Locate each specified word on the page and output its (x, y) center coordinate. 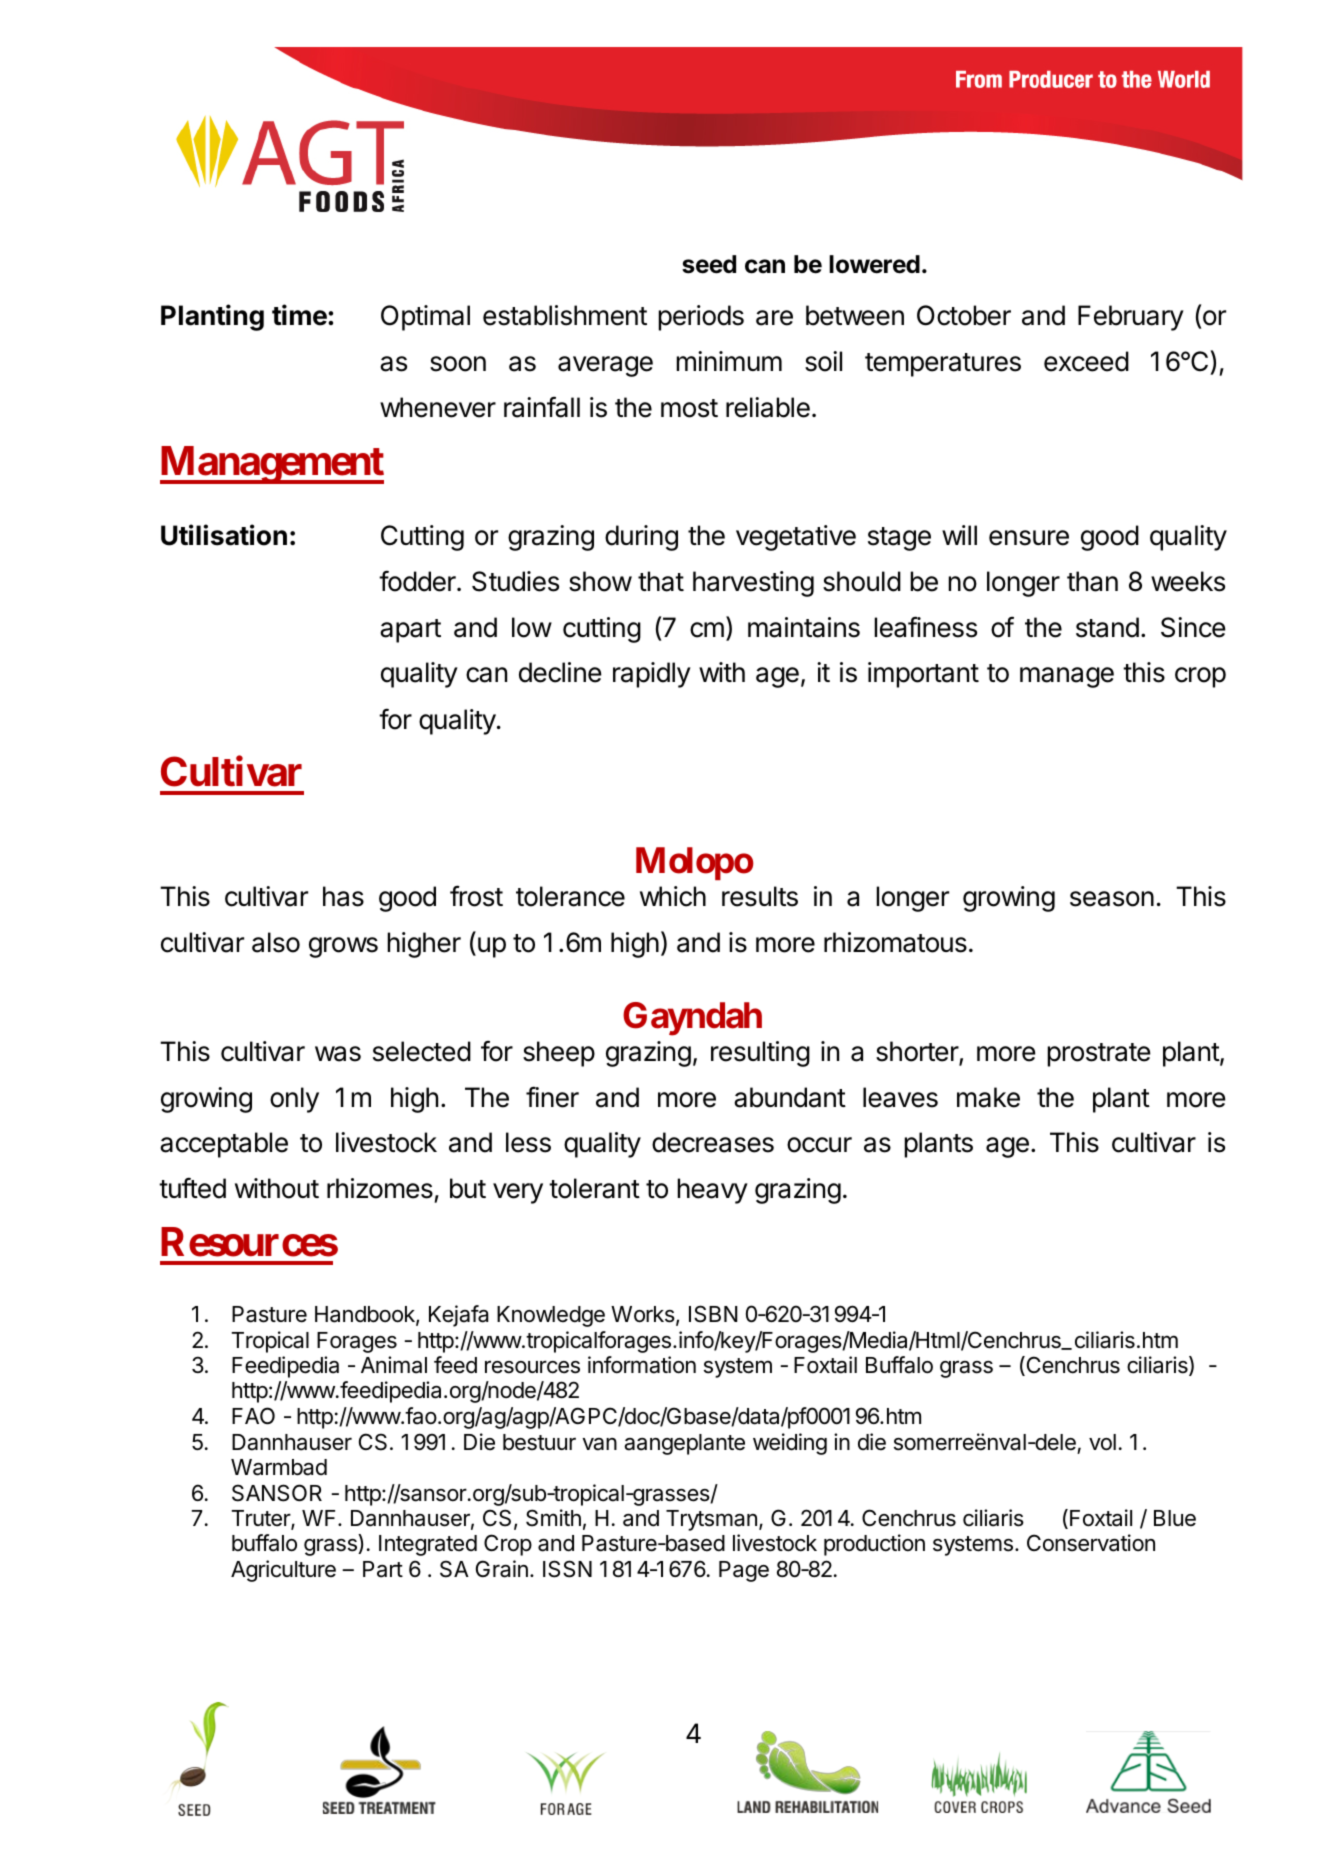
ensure (1029, 538)
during (641, 538)
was (338, 1054)
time (300, 315)
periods (701, 318)
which (673, 896)
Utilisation (224, 535)
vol (1102, 1442)
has (343, 896)
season (1112, 899)
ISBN (713, 1314)
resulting (760, 1054)
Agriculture (283, 1571)
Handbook (366, 1315)
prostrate (1099, 1055)
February (1131, 318)
